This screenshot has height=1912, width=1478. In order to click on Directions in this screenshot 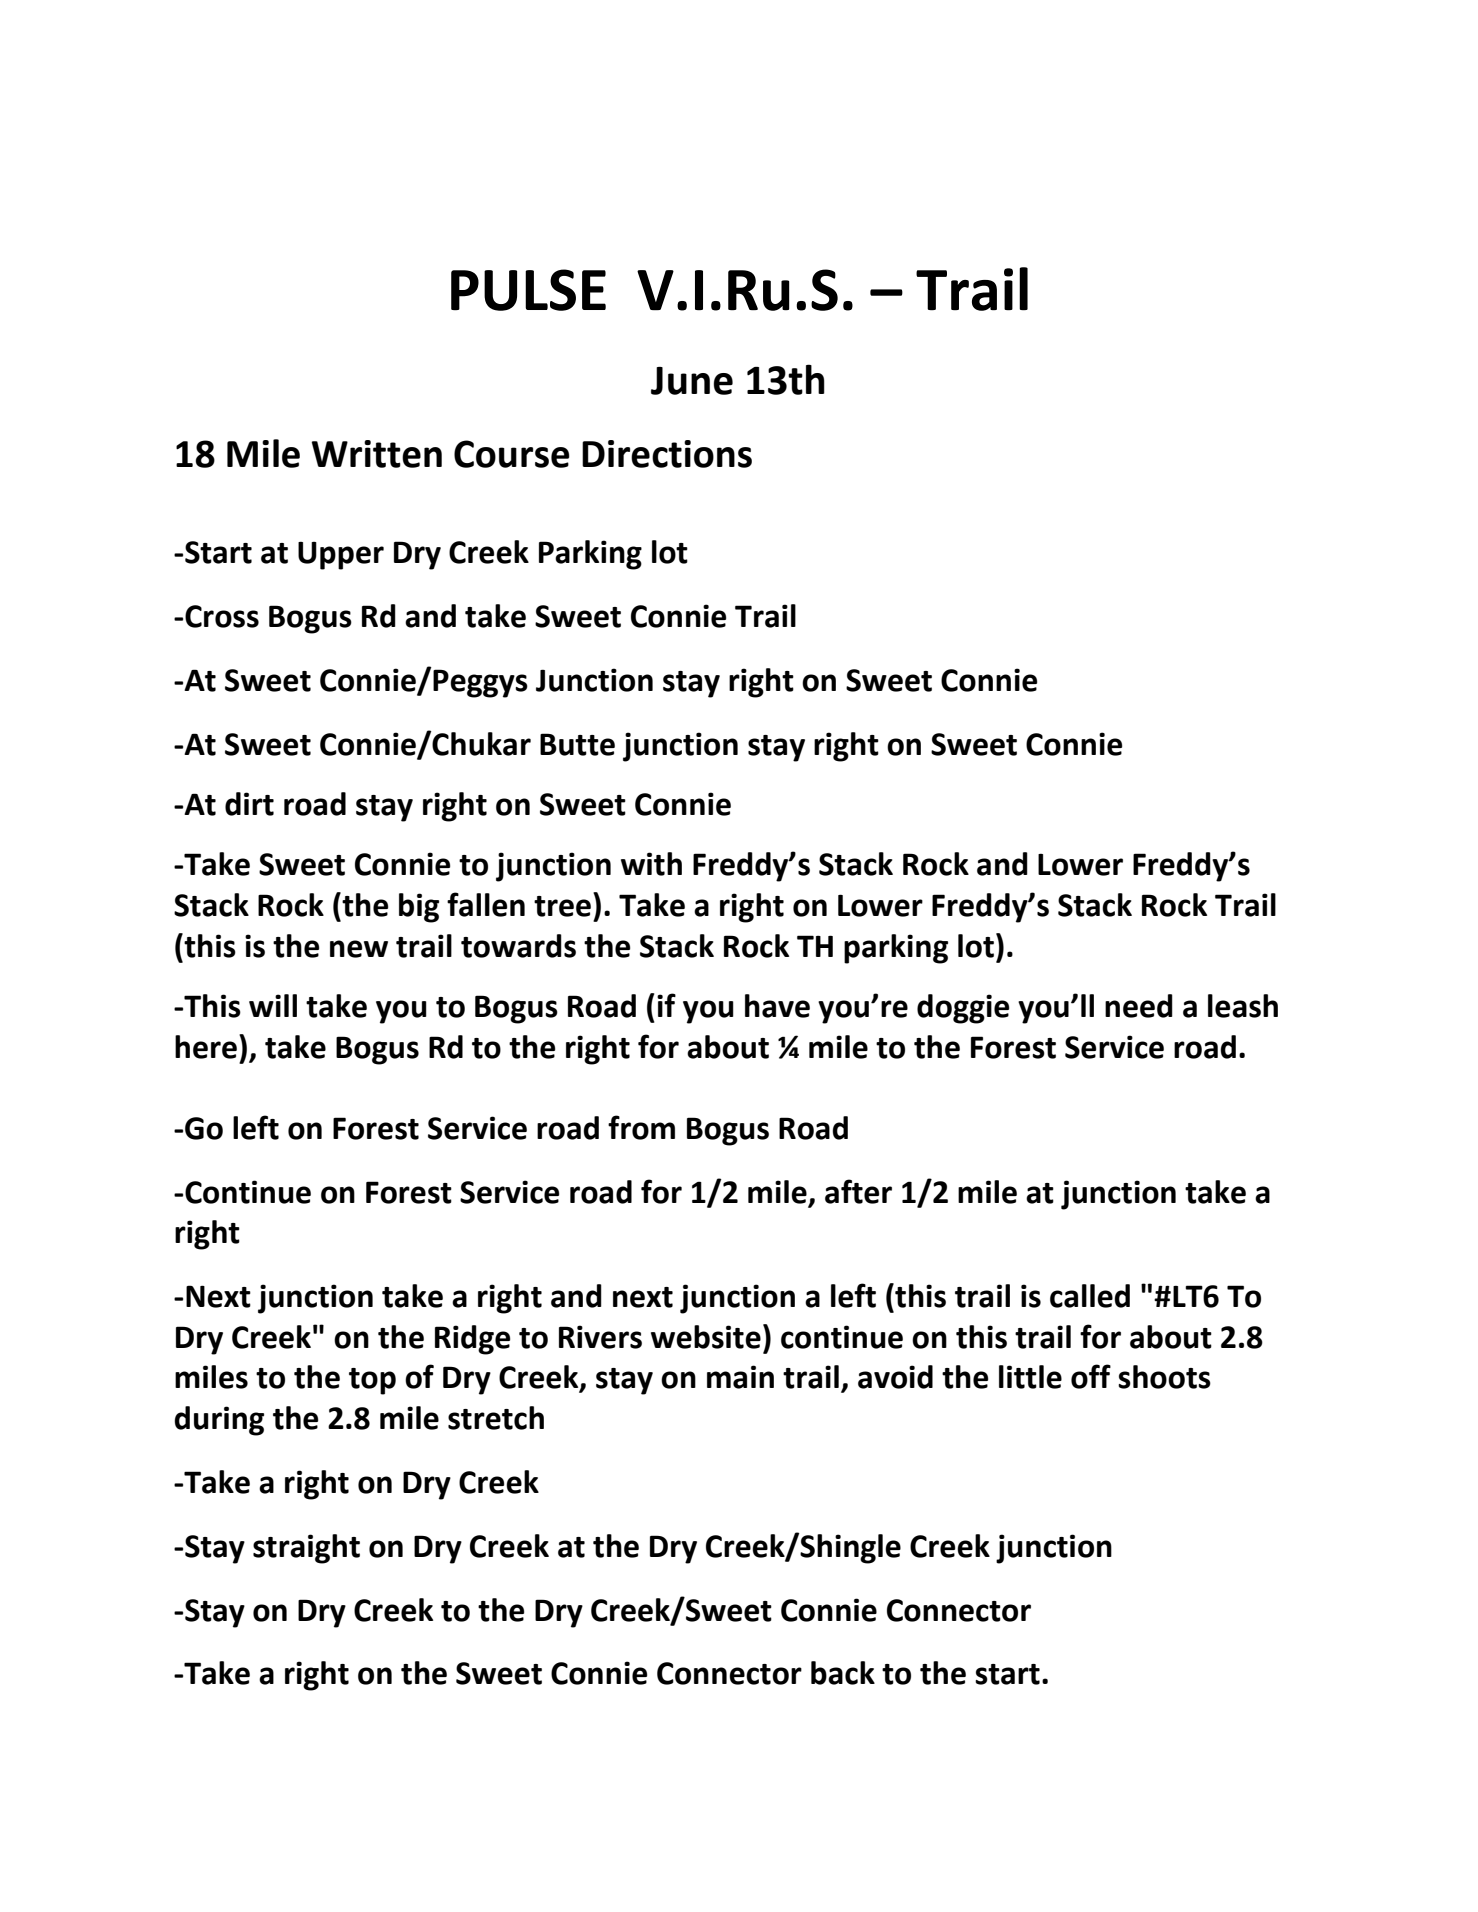, I will do `click(667, 454)`.
